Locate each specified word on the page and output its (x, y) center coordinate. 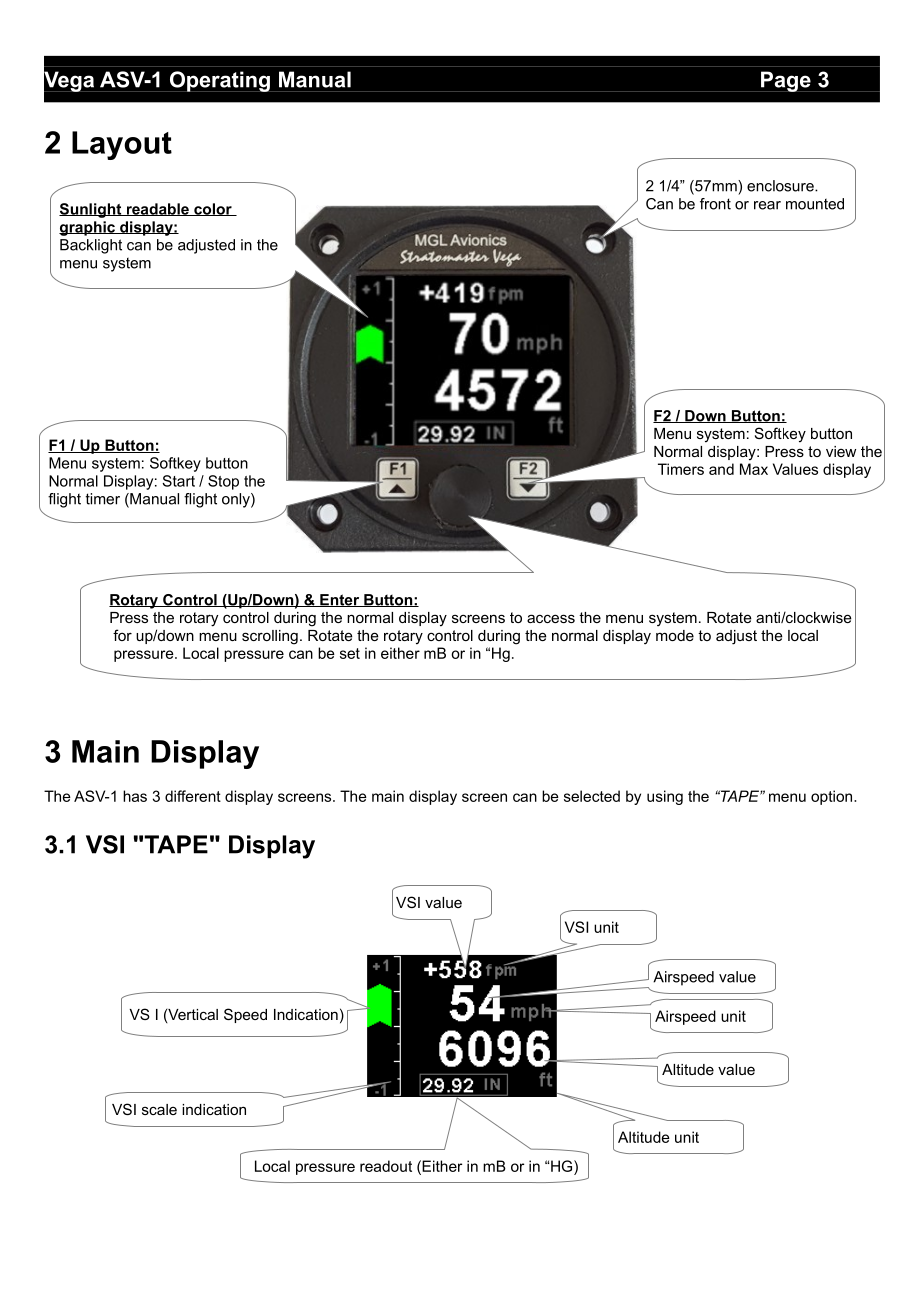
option (833, 797)
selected (592, 796)
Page (786, 81)
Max (754, 469)
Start (178, 481)
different (193, 796)
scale (159, 1109)
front (715, 204)
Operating (219, 81)
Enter (340, 600)
